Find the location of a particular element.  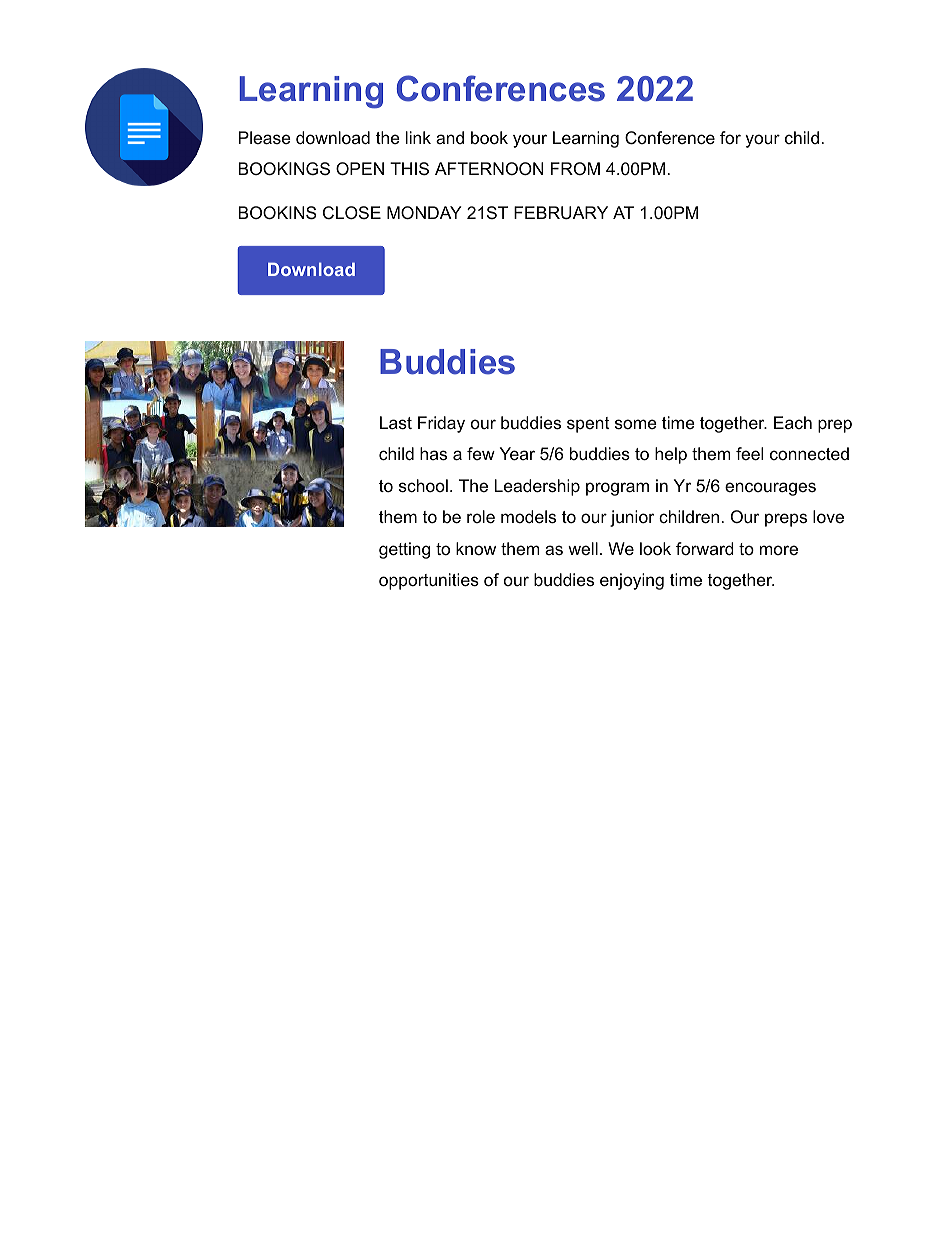

Each is located at coordinates (793, 422).
